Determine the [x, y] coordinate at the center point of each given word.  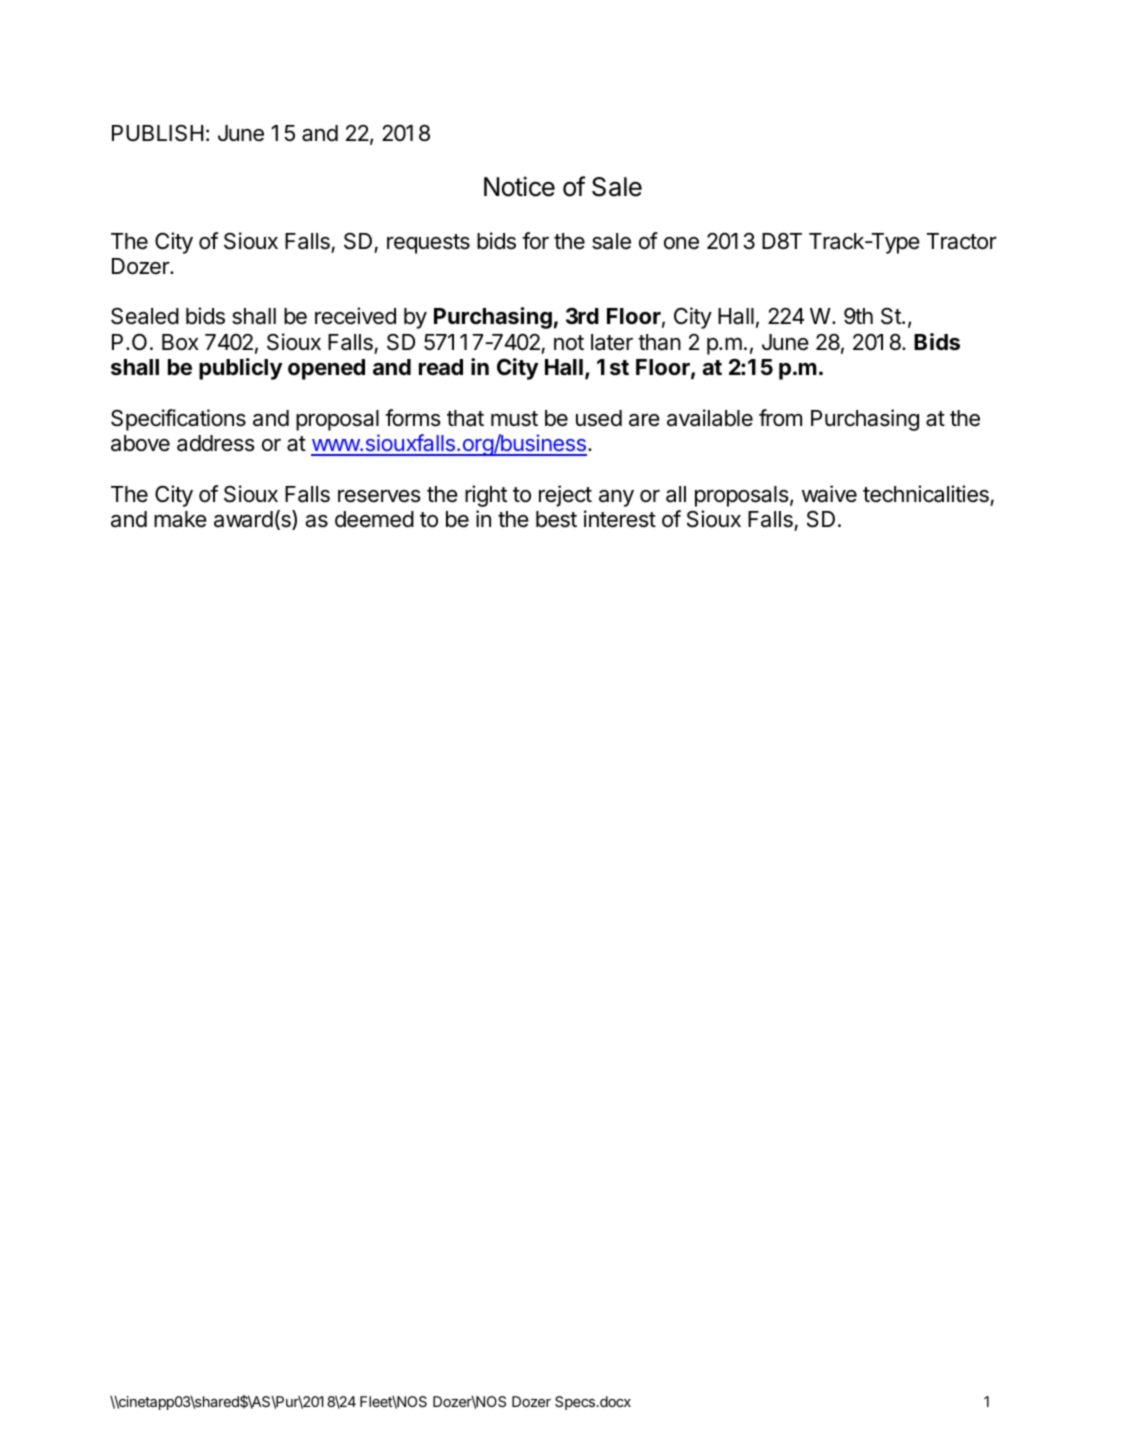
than [659, 342]
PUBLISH [158, 133]
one [681, 243]
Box [180, 342]
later [612, 342]
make [180, 519]
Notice [519, 186]
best [556, 519]
